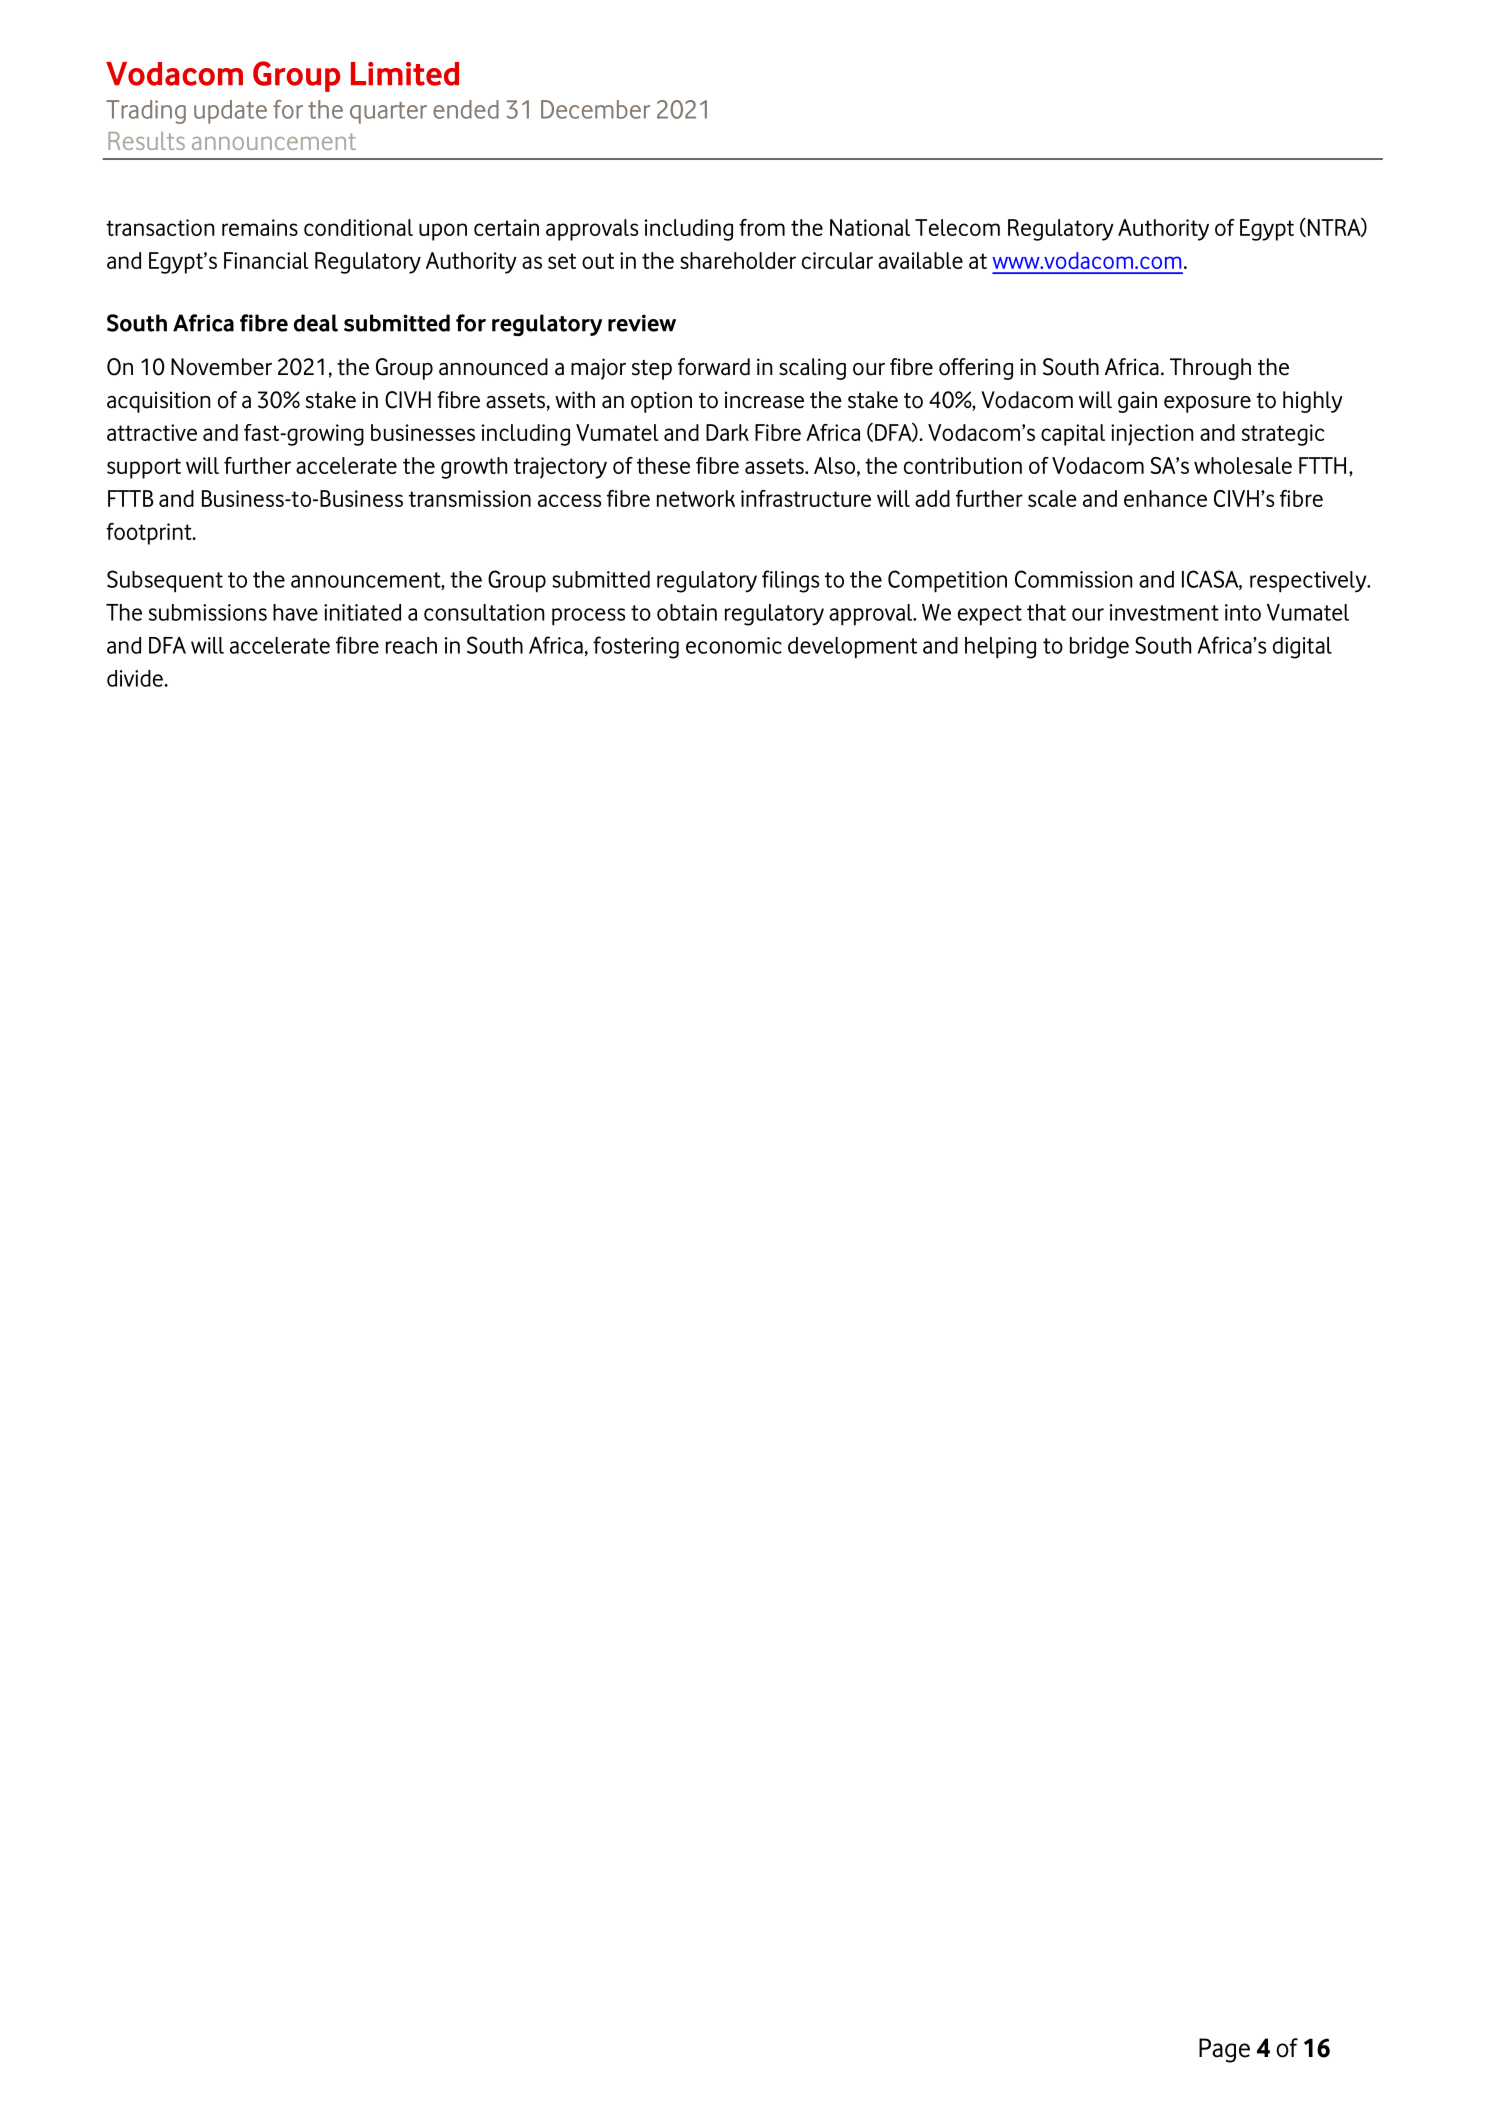 The image size is (1485, 2101). Describe the element at coordinates (734, 645) in the image. I see `economic` at that location.
